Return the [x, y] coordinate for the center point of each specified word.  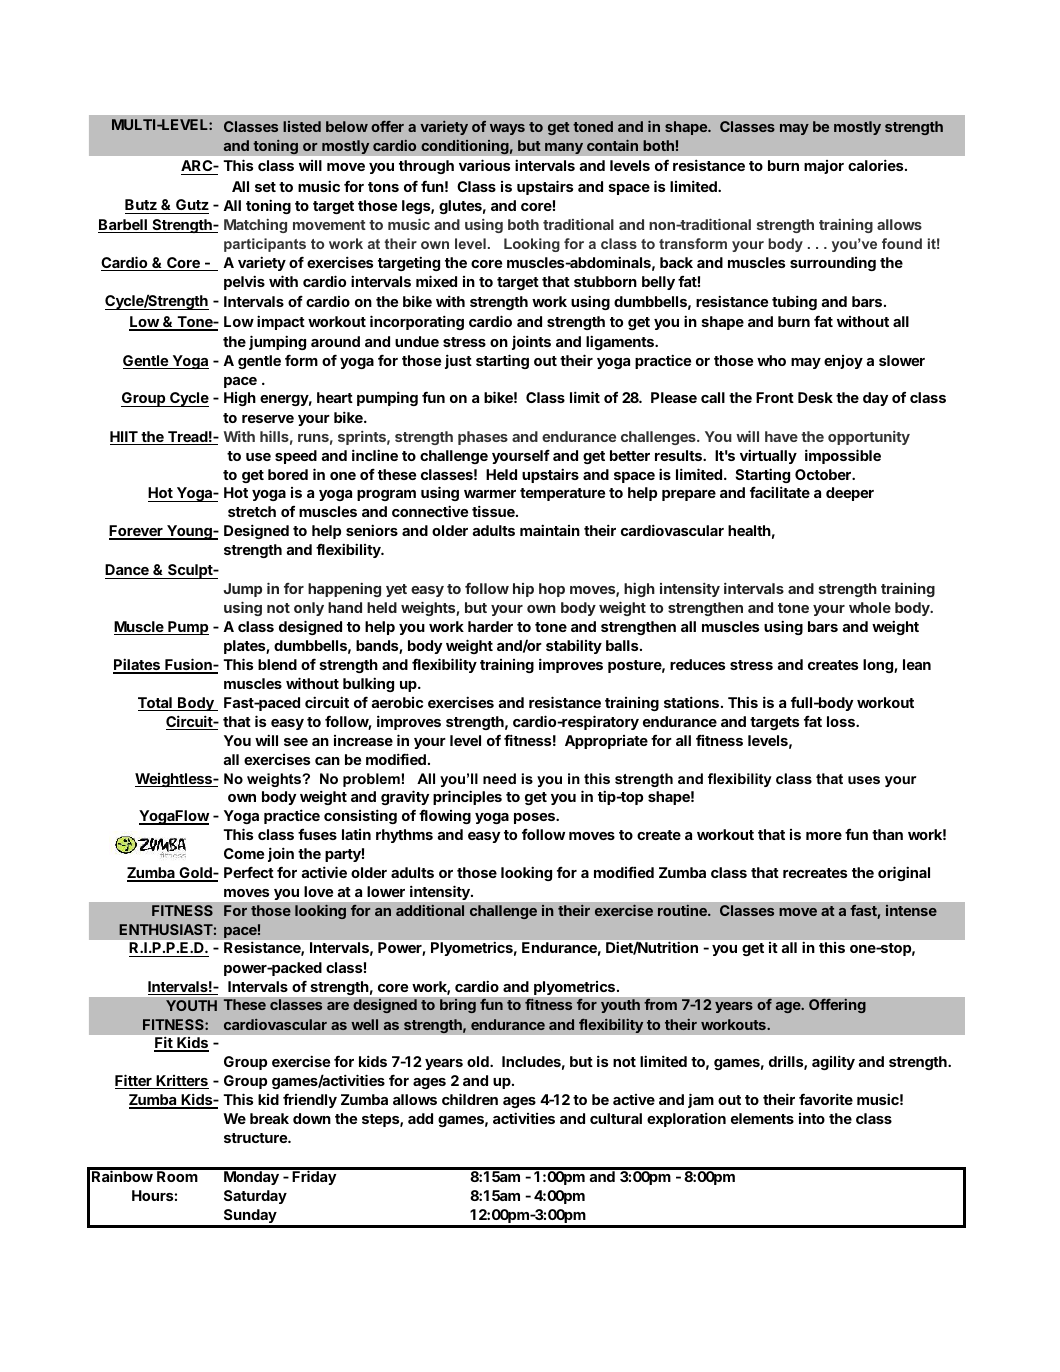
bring [458, 1006]
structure [256, 1138]
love [318, 891]
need [499, 778]
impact [281, 322]
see [296, 742]
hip [523, 590]
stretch [252, 511]
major [824, 167]
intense [911, 910]
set [265, 187]
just [458, 361]
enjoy [843, 362]
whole [870, 607]
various [484, 165]
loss [842, 721]
